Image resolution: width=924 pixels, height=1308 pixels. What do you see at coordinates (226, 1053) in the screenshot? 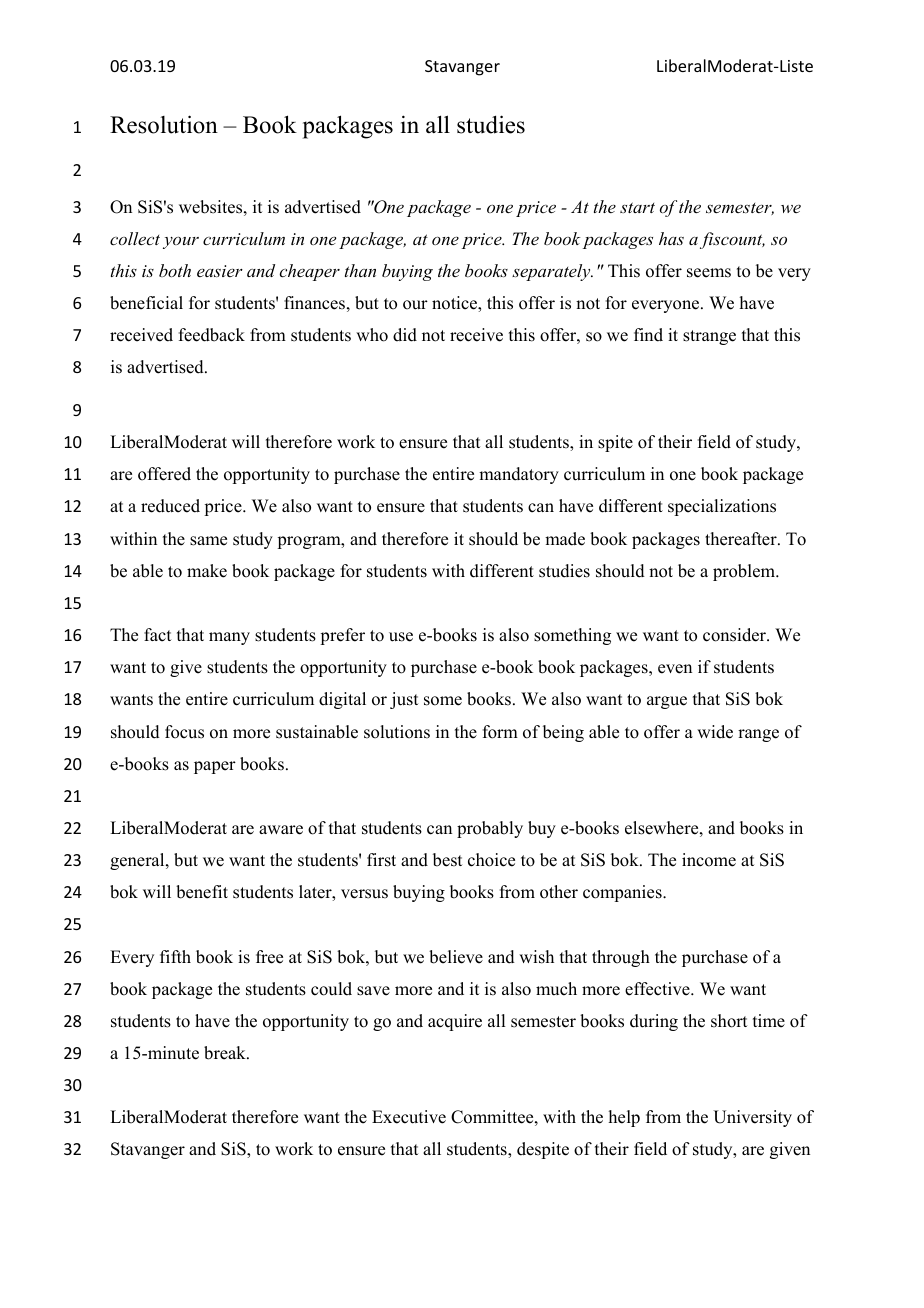
I see `break` at bounding box center [226, 1053].
